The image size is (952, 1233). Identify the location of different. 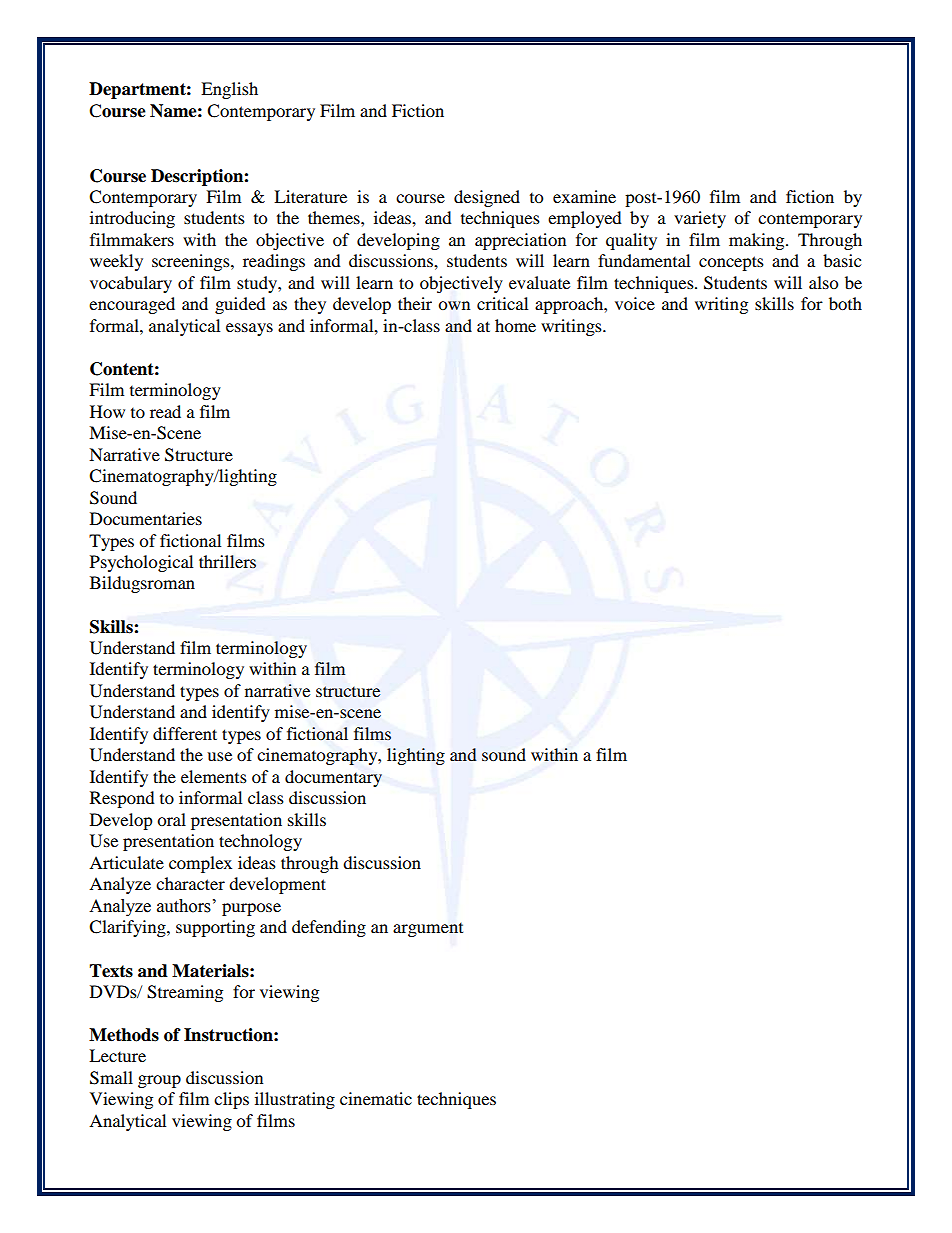
(185, 733).
